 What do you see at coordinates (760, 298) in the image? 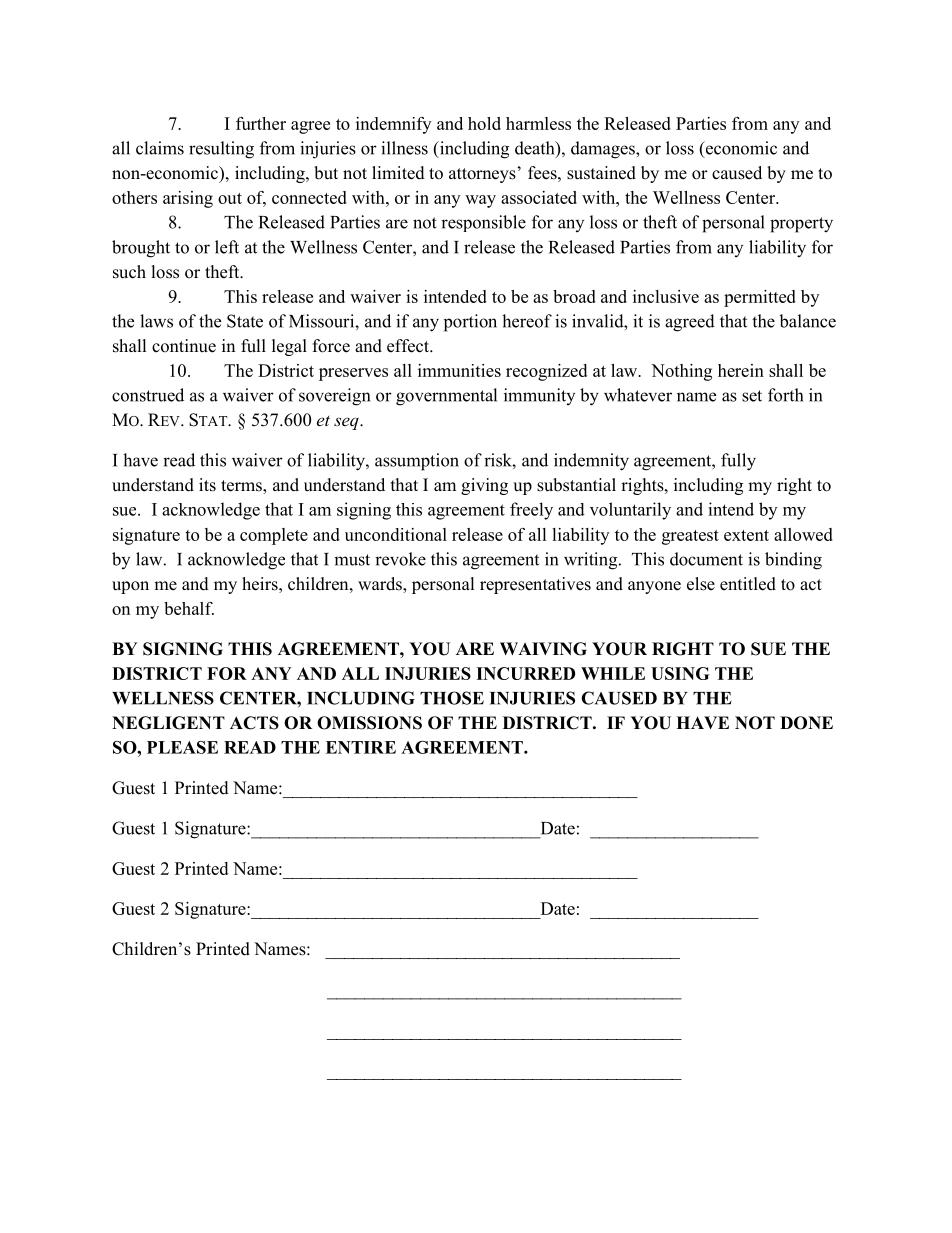
I see `permitted` at bounding box center [760, 298].
